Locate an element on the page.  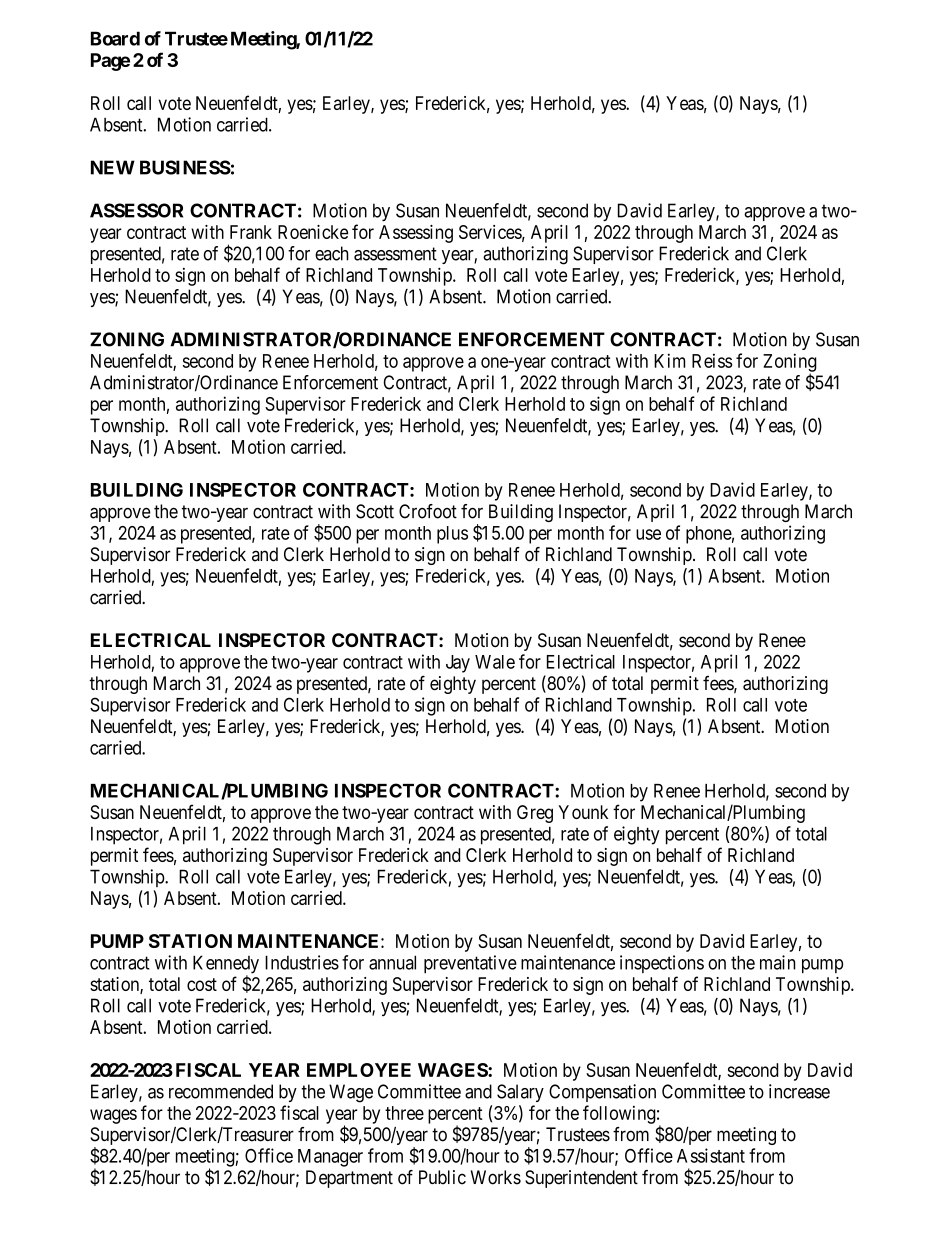
Board is located at coordinates (115, 38).
